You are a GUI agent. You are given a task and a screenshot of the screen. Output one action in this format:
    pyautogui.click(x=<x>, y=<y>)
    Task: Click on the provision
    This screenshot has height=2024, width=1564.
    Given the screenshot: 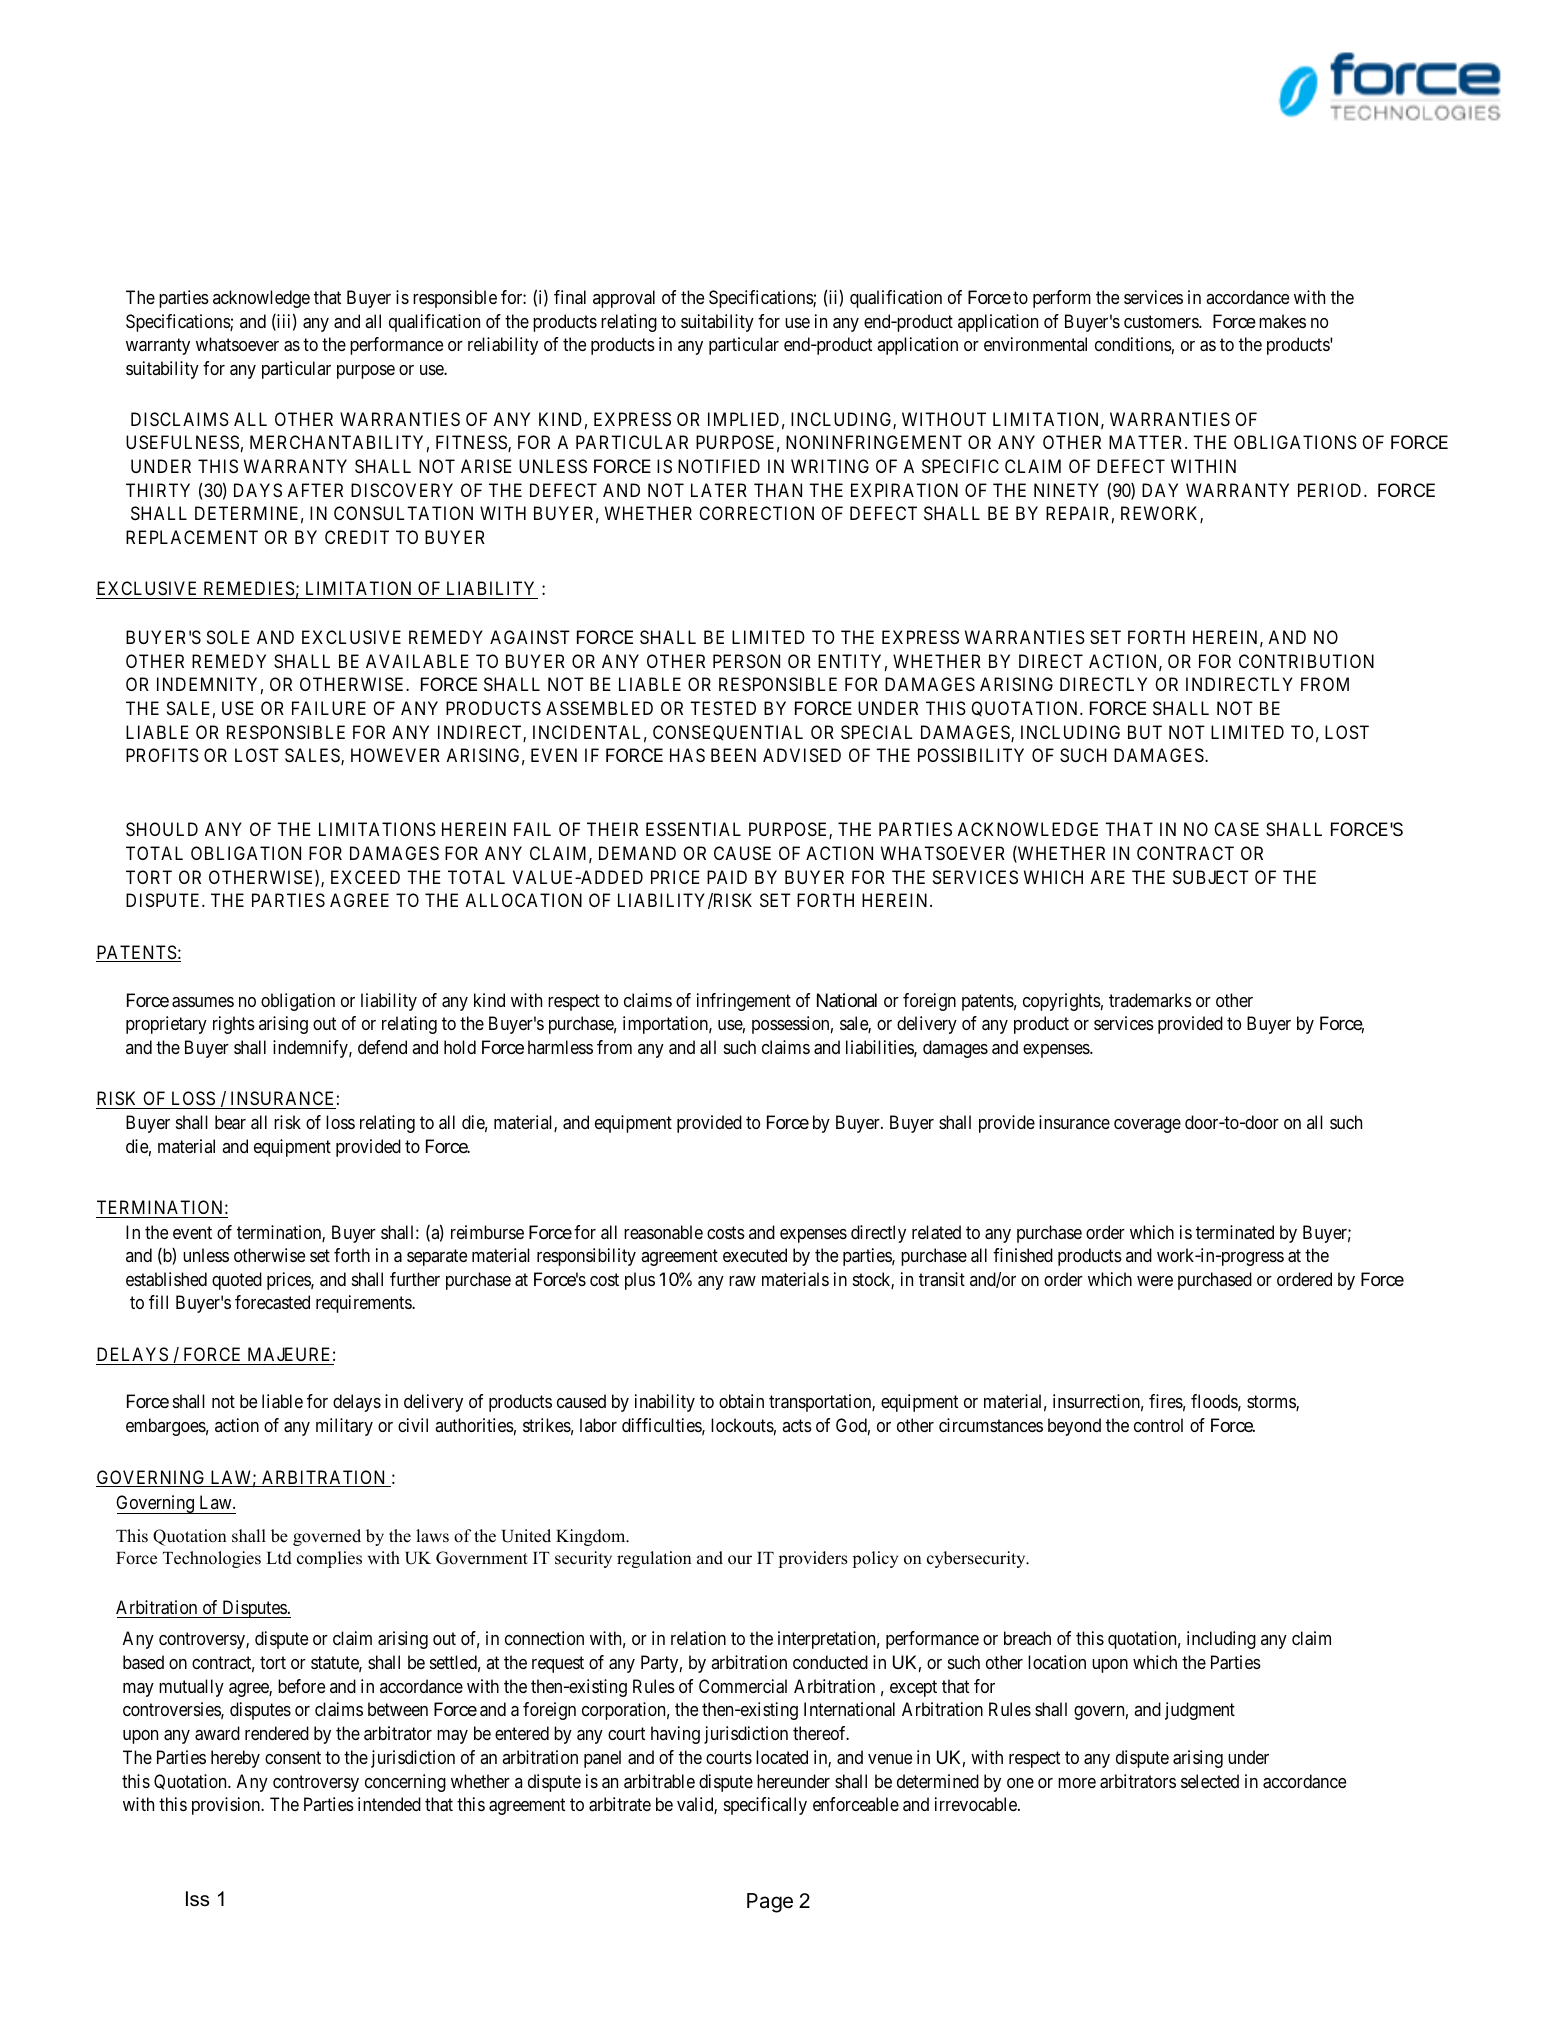 What is the action you would take?
    pyautogui.click(x=227, y=1806)
